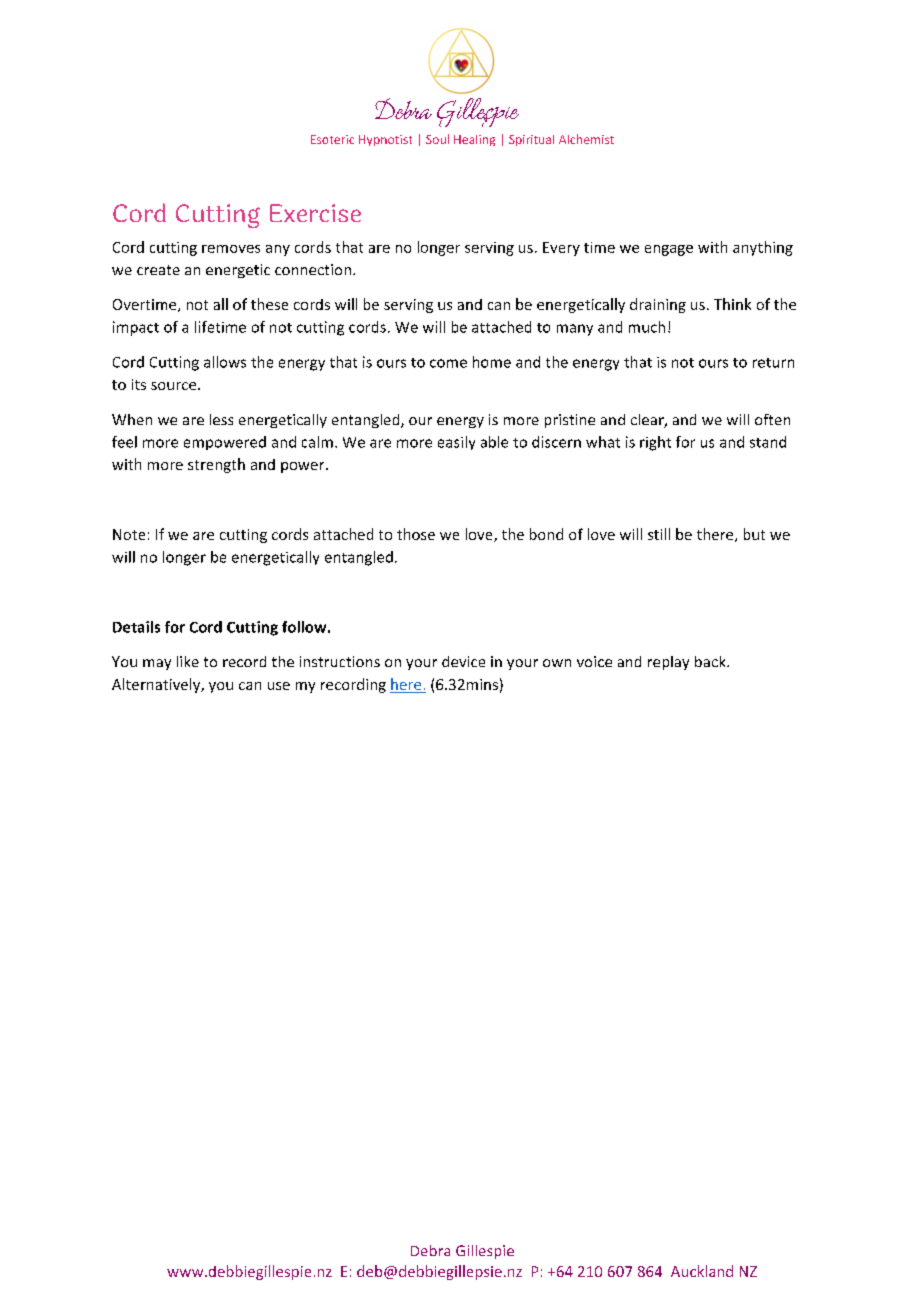 The width and height of the screenshot is (924, 1308). I want to click on engage, so click(669, 250).
